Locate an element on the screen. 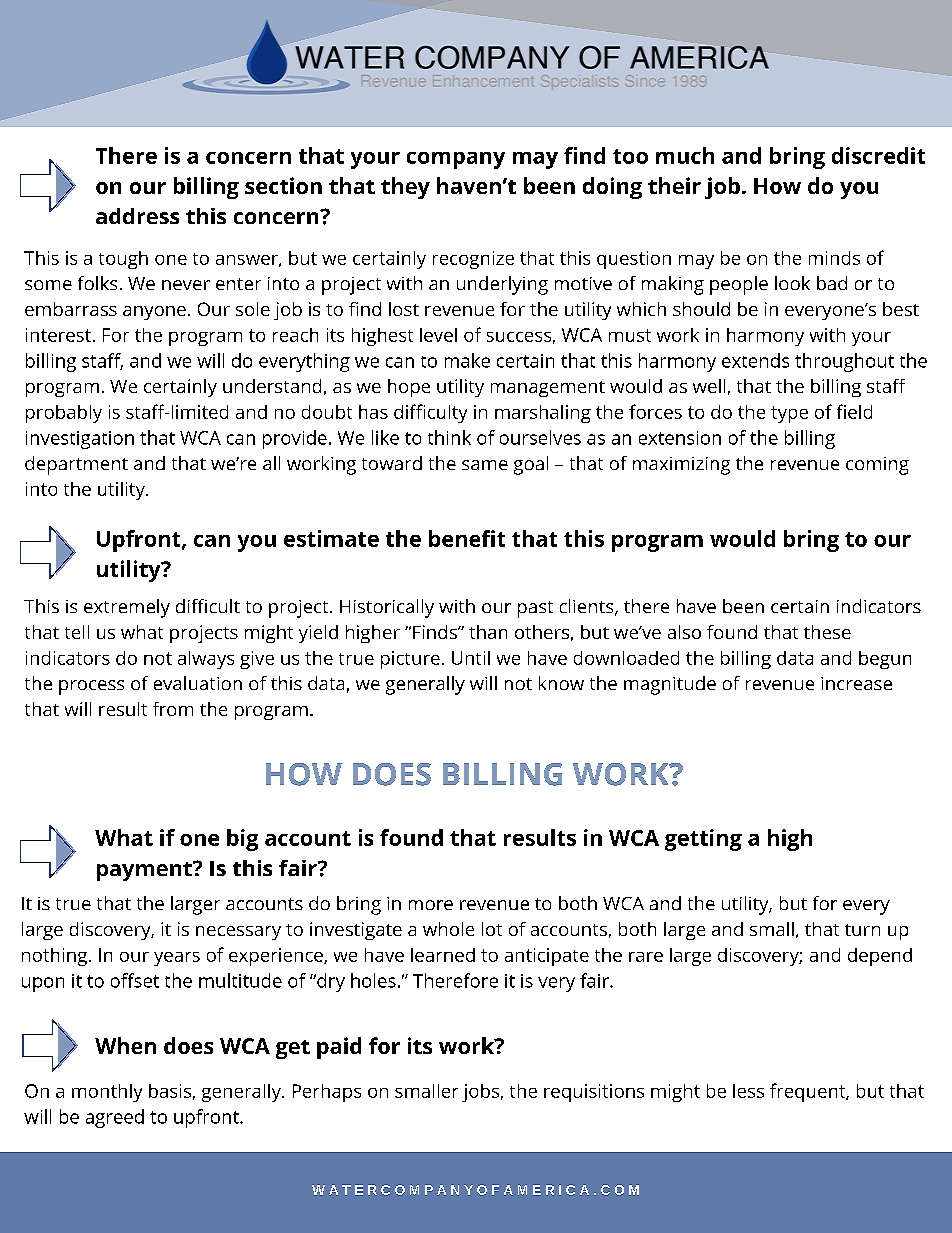 The height and width of the screenshot is (1233, 952). department is located at coordinates (76, 465).
